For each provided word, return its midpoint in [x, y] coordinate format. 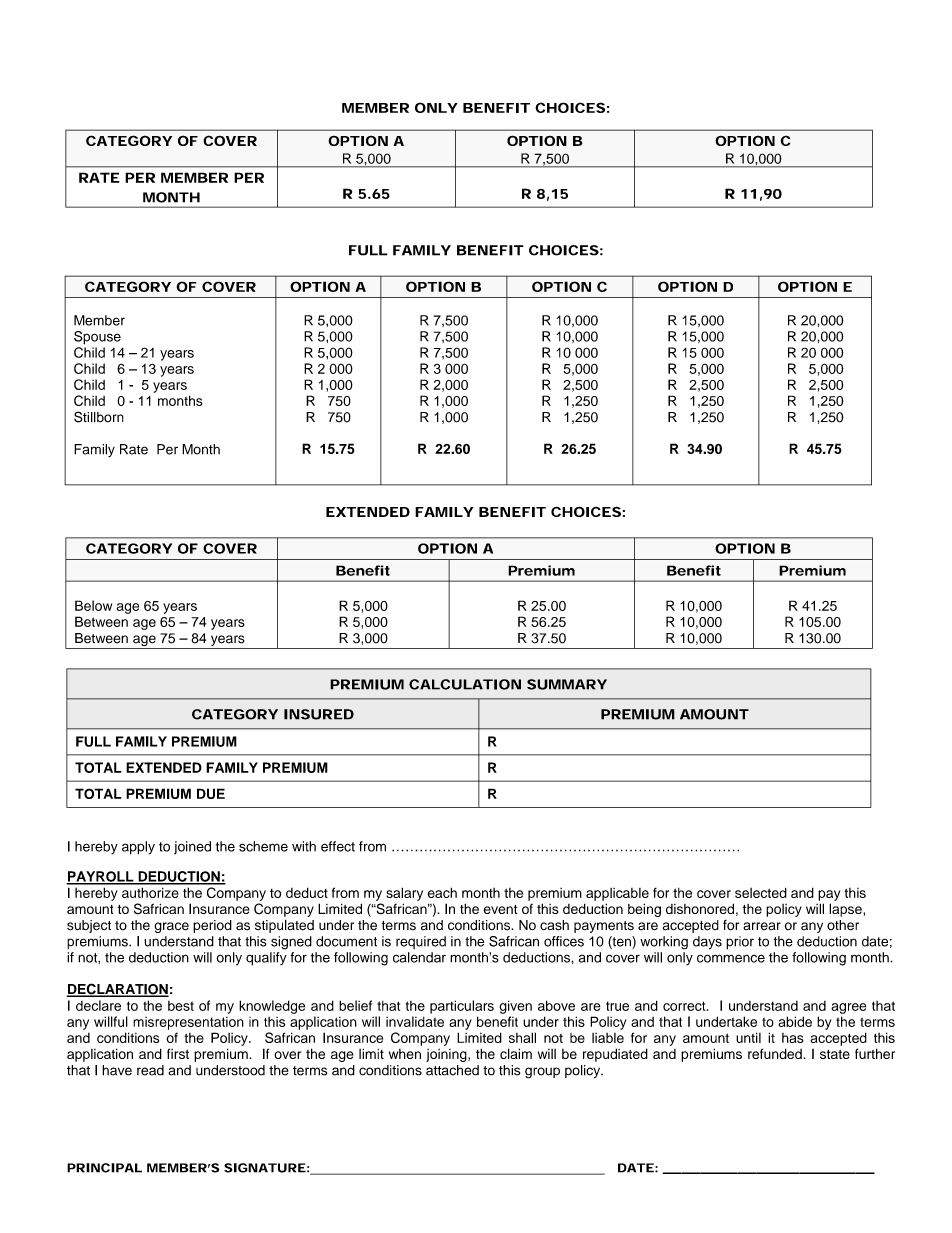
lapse [846, 910]
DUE [211, 793]
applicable [617, 894]
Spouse [97, 338]
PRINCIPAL [104, 1168]
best [181, 1006]
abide [795, 1021]
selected [761, 892]
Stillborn [99, 417]
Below [93, 605]
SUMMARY [567, 684]
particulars [462, 1007]
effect [338, 846]
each [442, 892]
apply [138, 848]
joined [192, 847]
